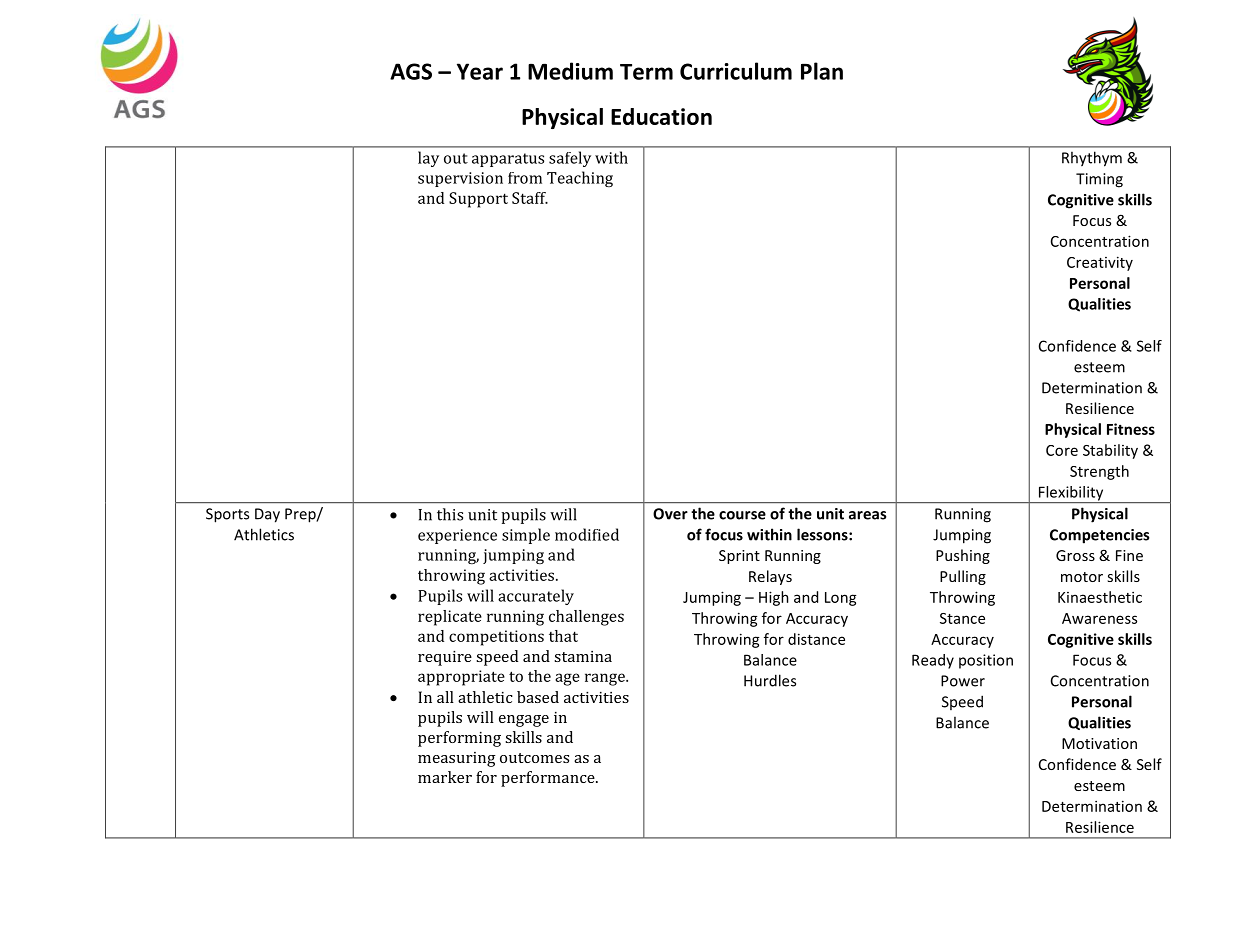  What do you see at coordinates (267, 515) in the page?
I see `Day` at bounding box center [267, 515].
